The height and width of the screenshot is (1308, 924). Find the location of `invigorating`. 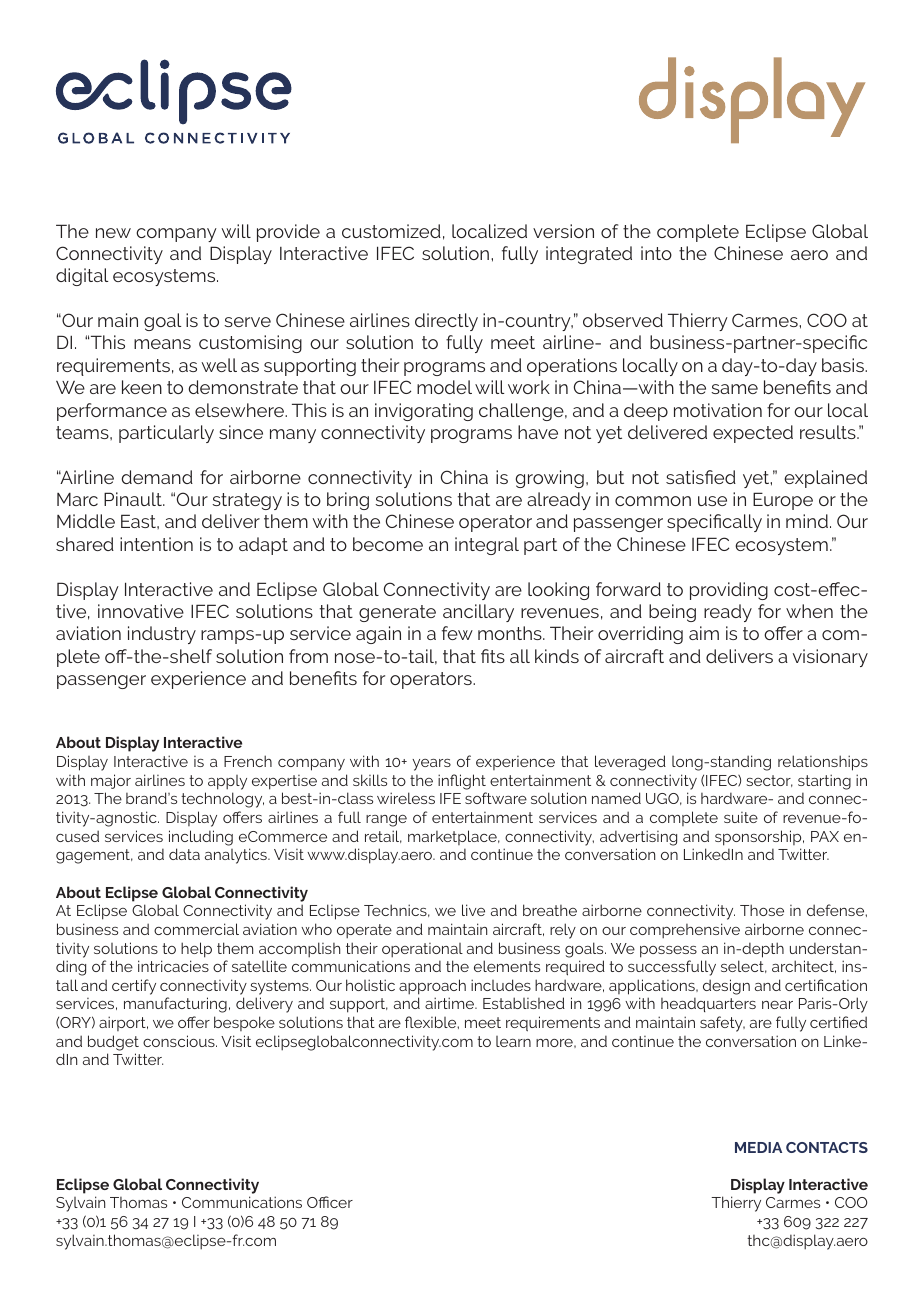

invigorating is located at coordinates (424, 412).
